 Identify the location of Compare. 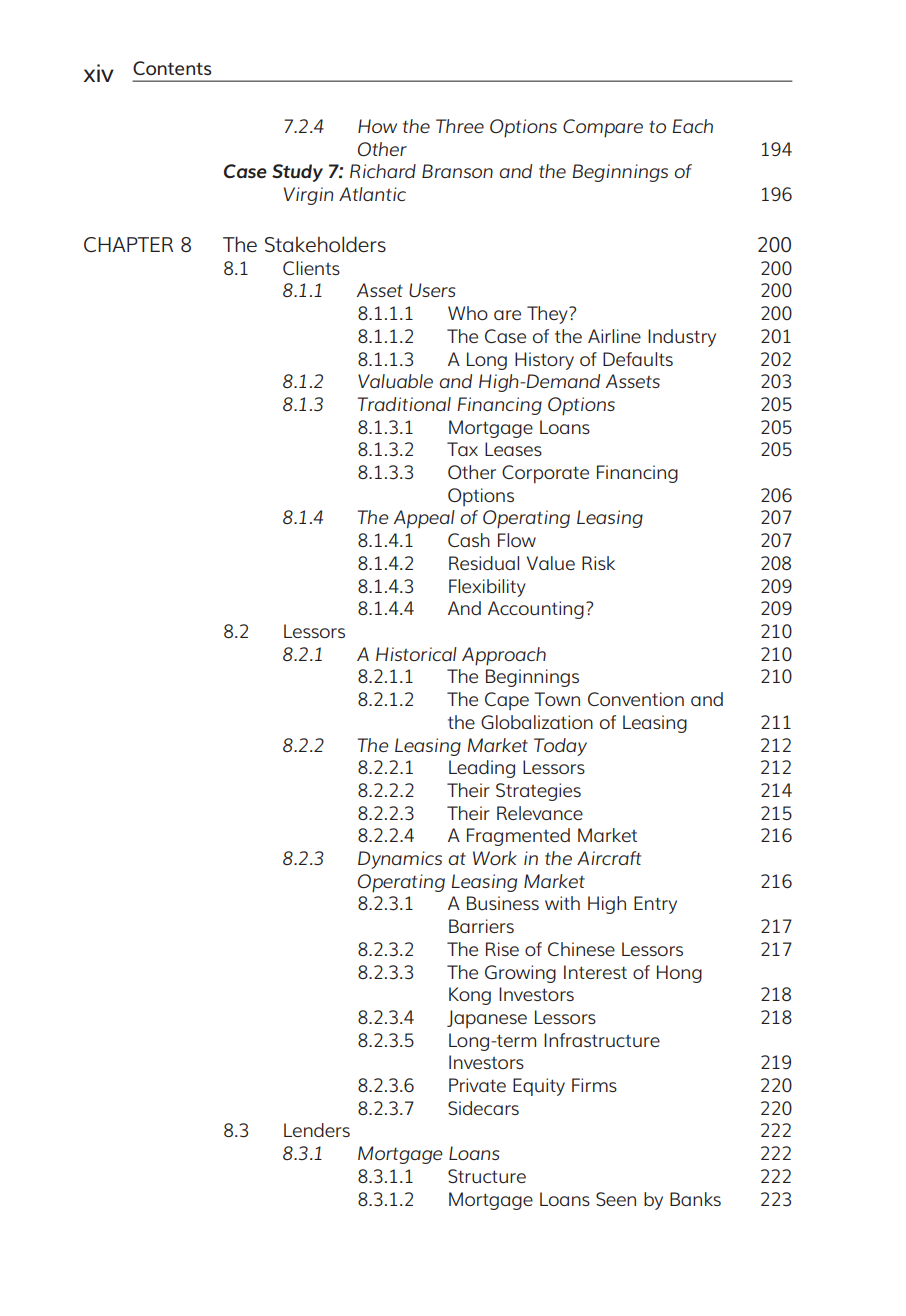
(603, 128).
